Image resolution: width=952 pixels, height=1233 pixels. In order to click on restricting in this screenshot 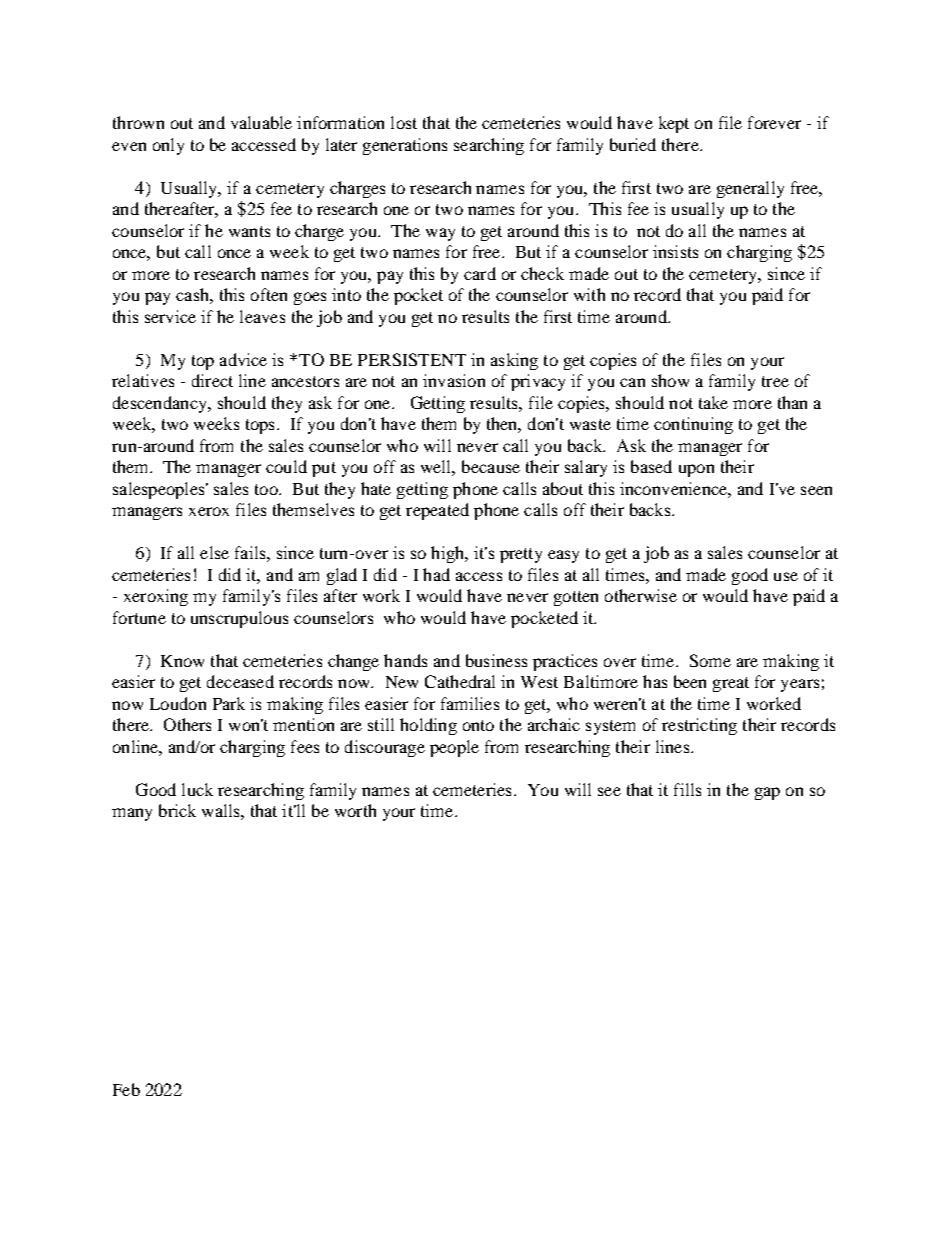, I will do `click(699, 726)`.
